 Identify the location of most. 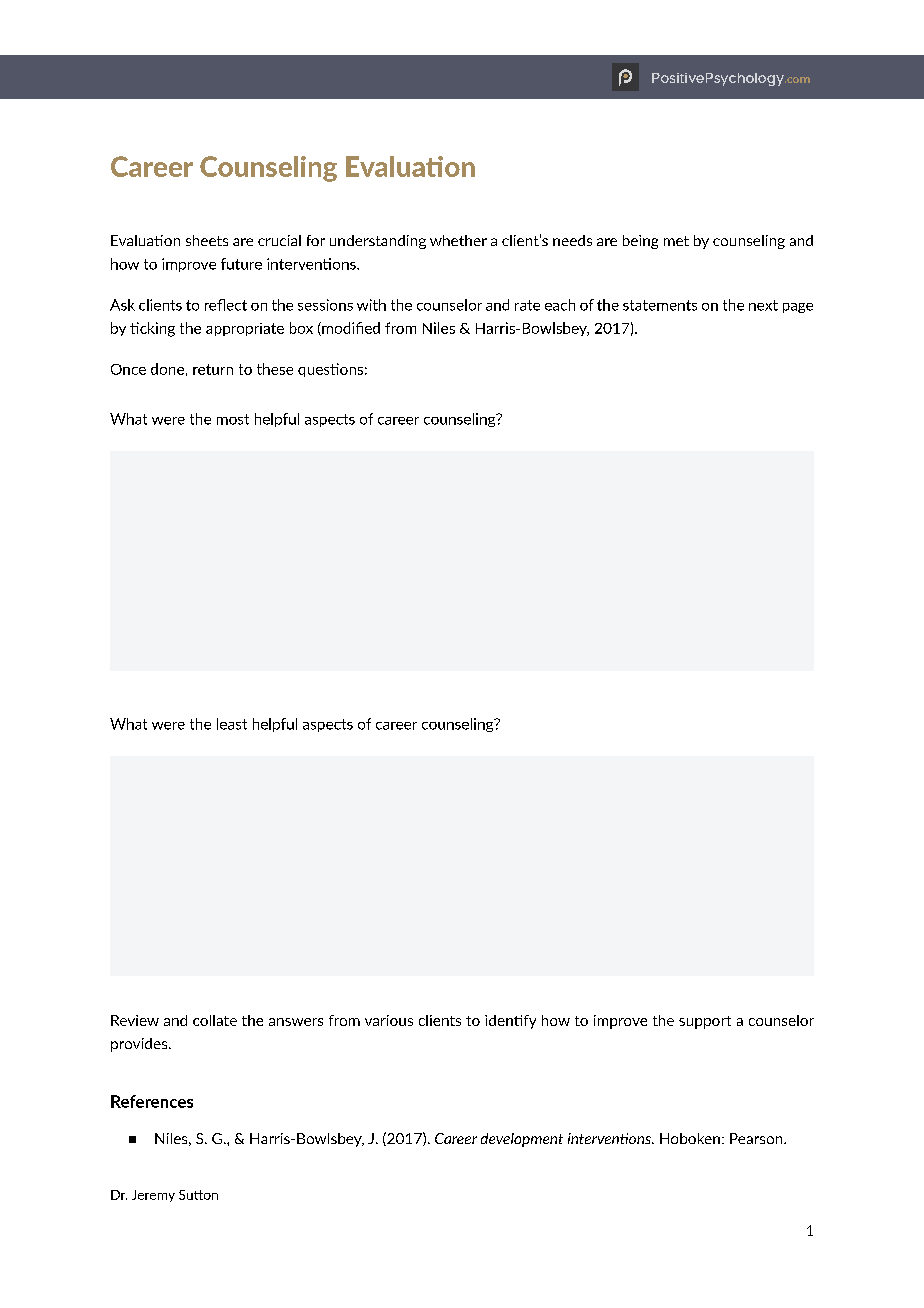
(233, 419).
